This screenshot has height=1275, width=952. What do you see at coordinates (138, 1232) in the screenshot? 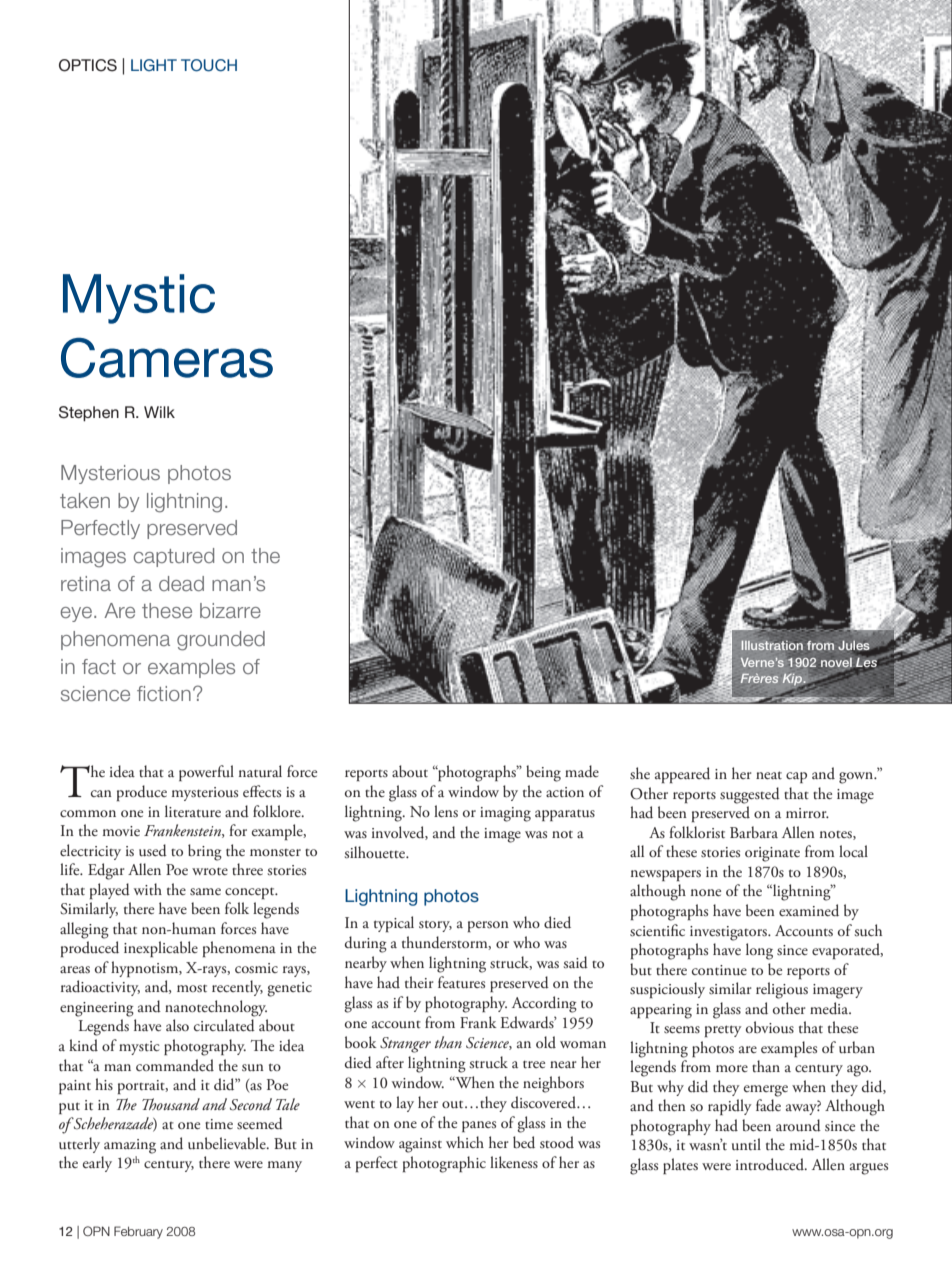
I see `February` at bounding box center [138, 1232].
